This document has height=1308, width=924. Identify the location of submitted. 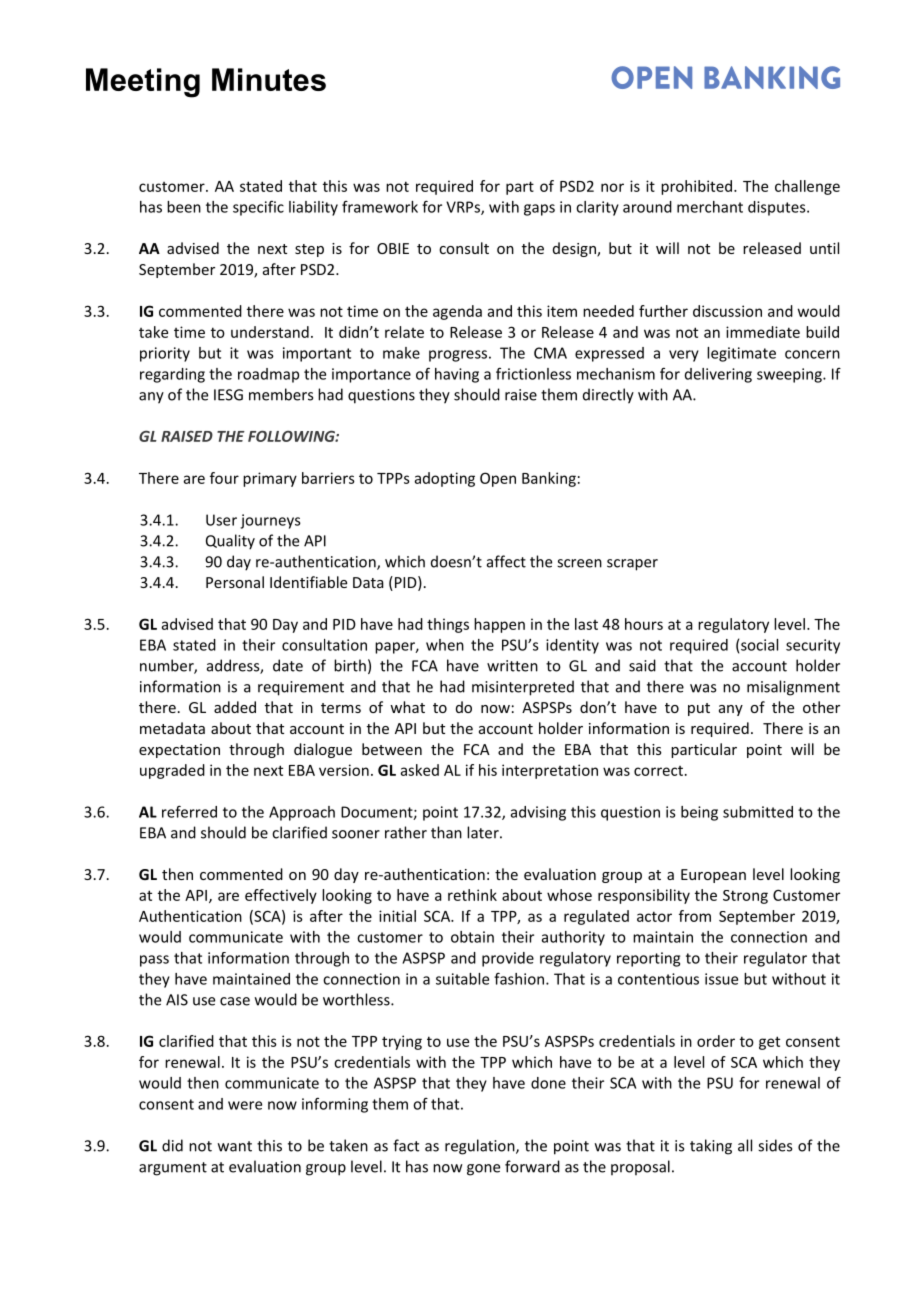
(758, 812).
